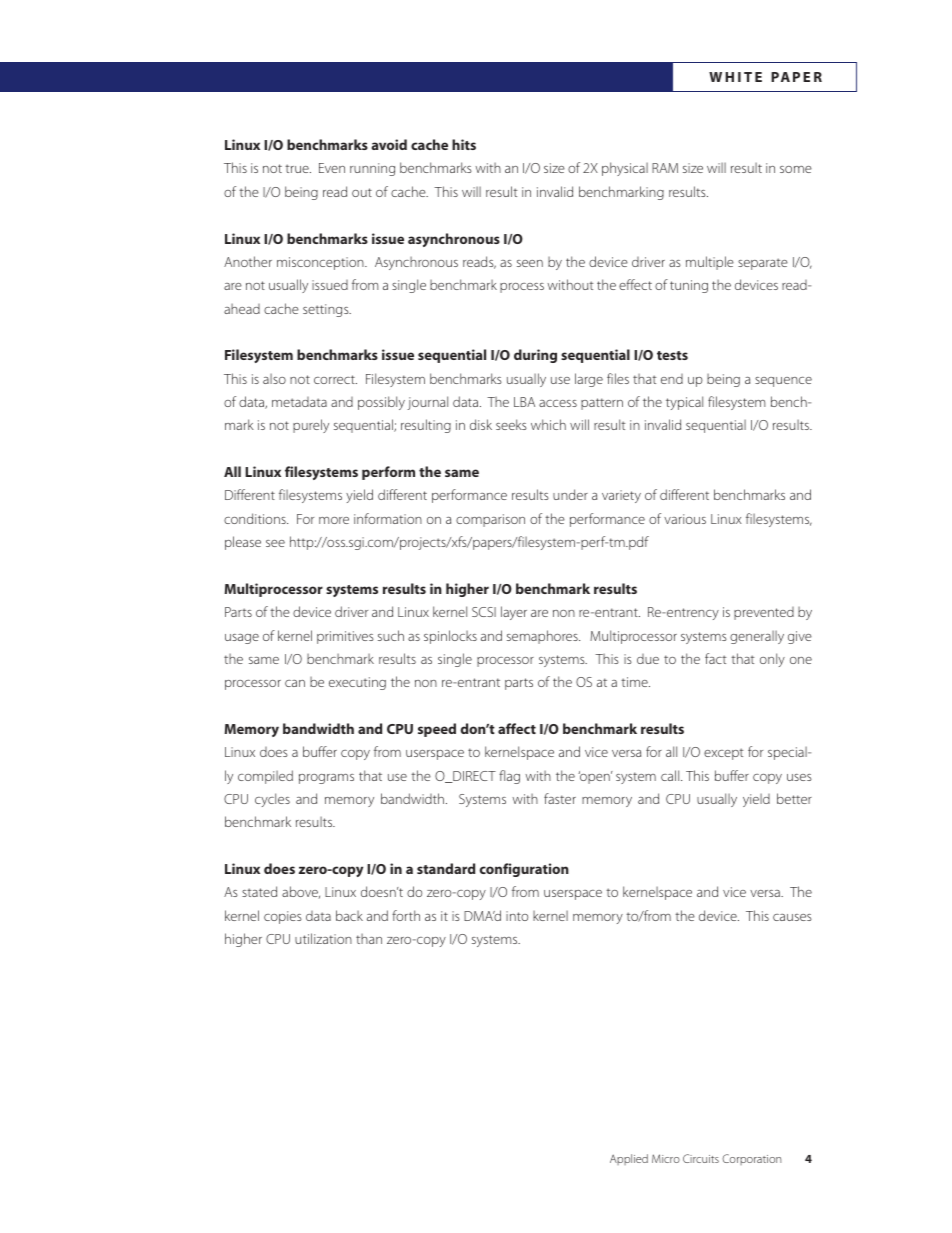  What do you see at coordinates (464, 144) in the screenshot?
I see `hits` at bounding box center [464, 144].
